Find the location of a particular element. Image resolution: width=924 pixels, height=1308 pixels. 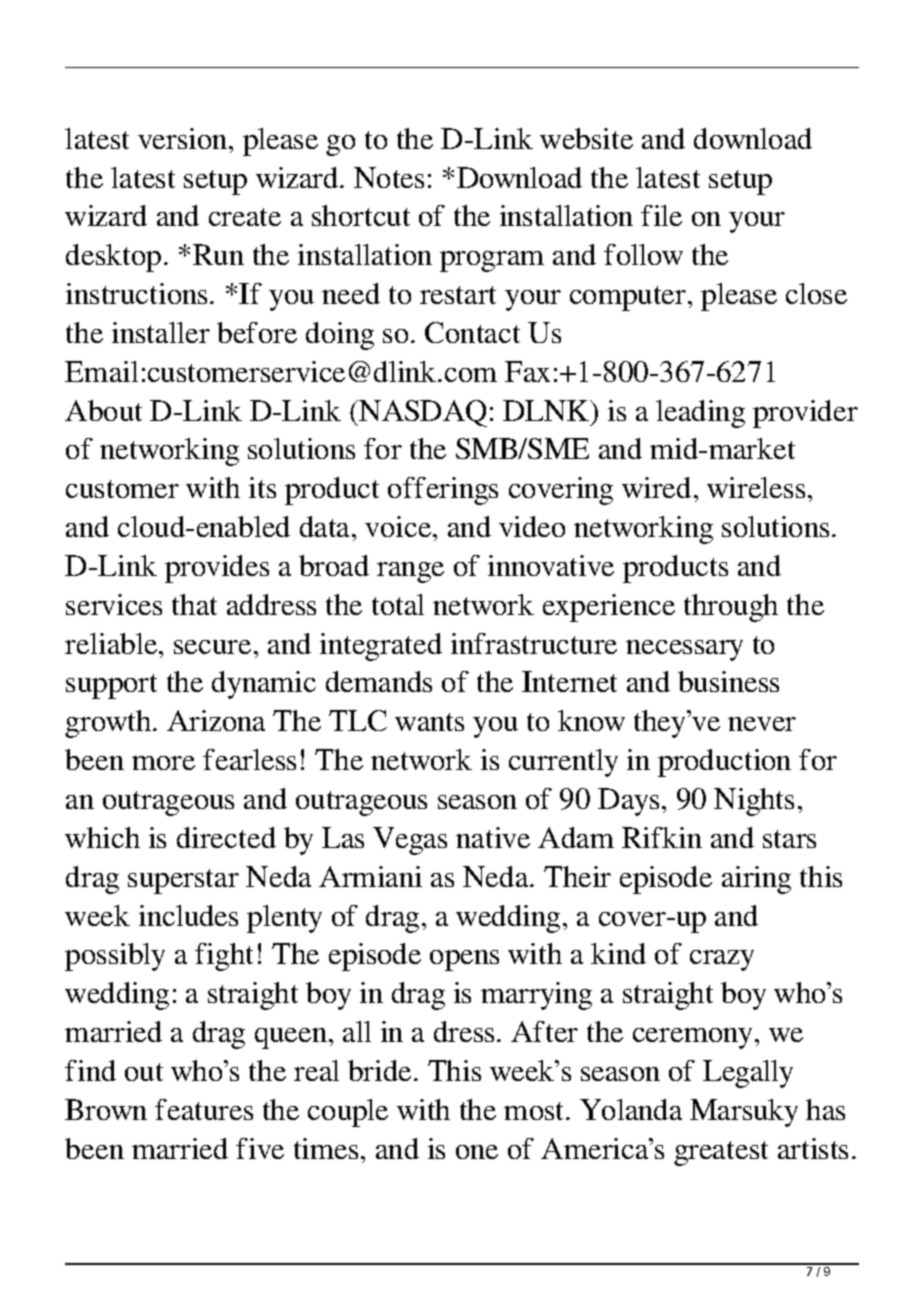

native is located at coordinates (493, 837).
